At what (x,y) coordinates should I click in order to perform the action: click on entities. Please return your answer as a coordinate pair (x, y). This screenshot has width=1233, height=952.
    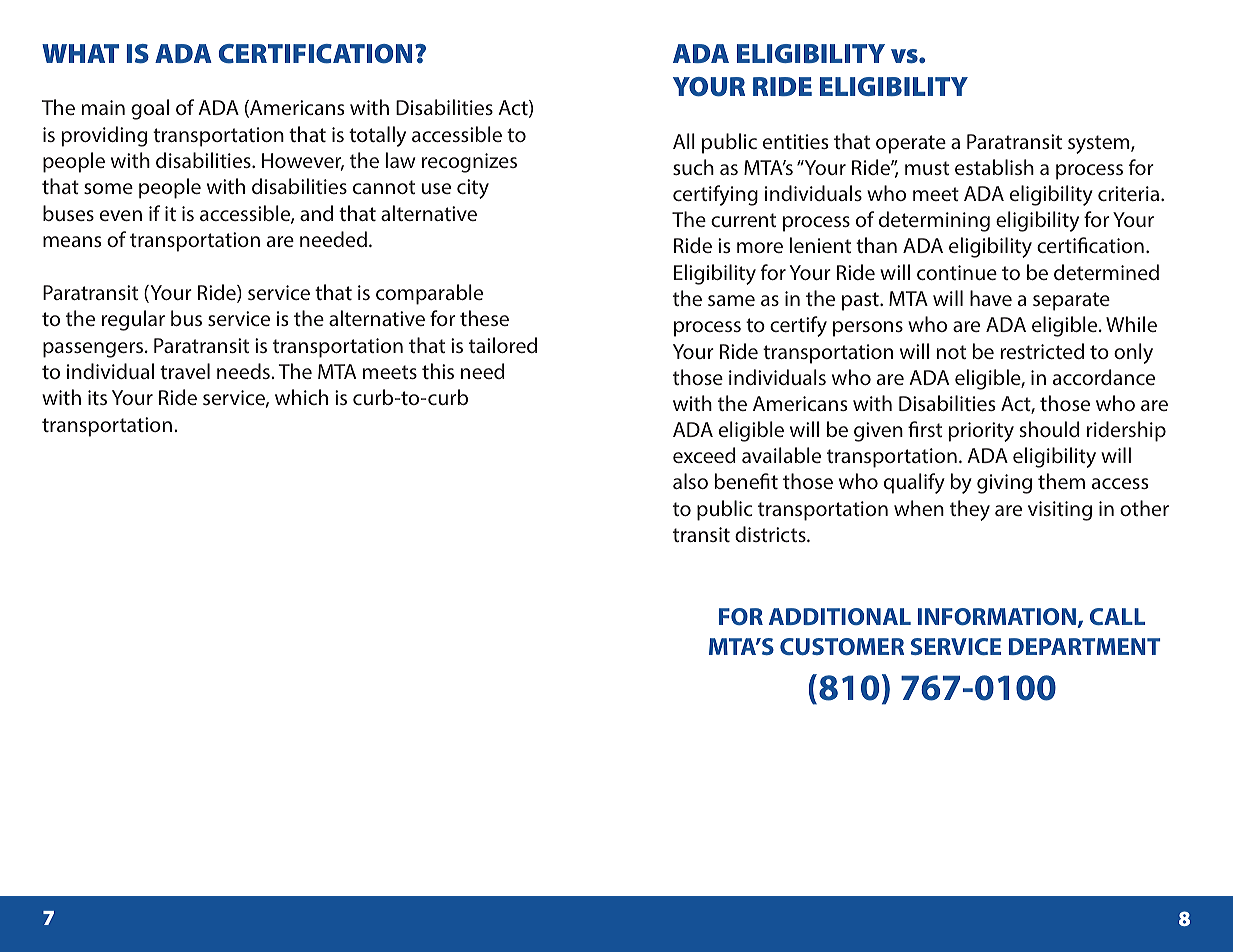
    Looking at the image, I should click on (795, 141).
